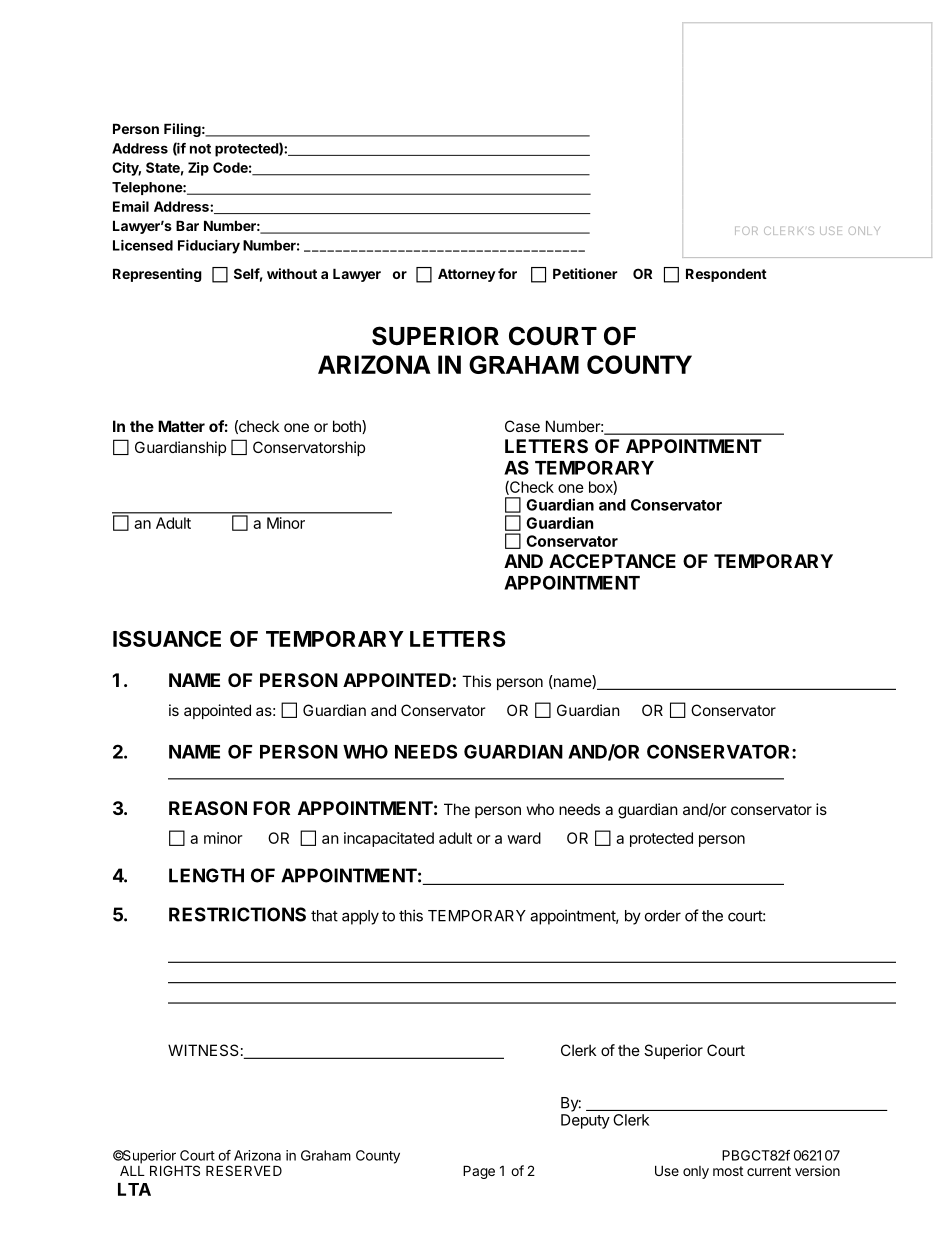  Describe the element at coordinates (522, 426) in the screenshot. I see `Case` at that location.
